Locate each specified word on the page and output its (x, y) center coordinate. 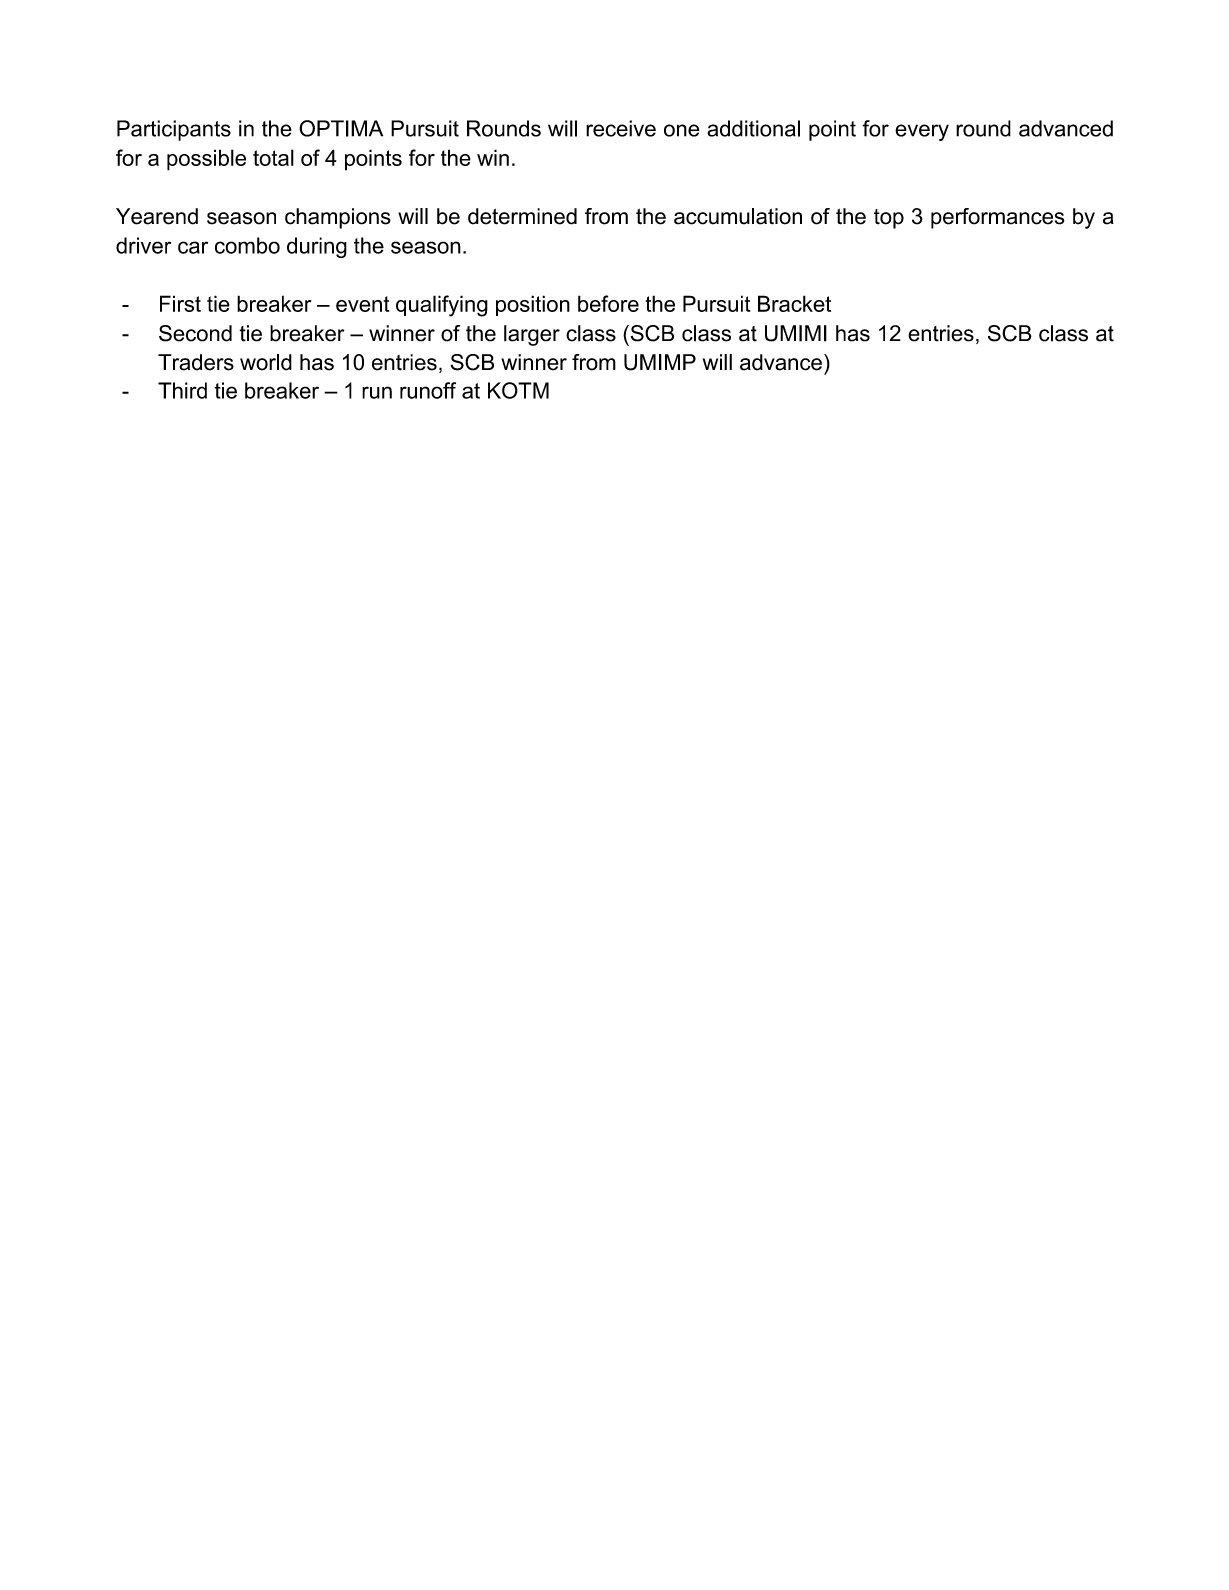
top (889, 219)
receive (621, 128)
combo (247, 245)
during (317, 247)
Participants (174, 130)
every (922, 132)
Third (182, 390)
